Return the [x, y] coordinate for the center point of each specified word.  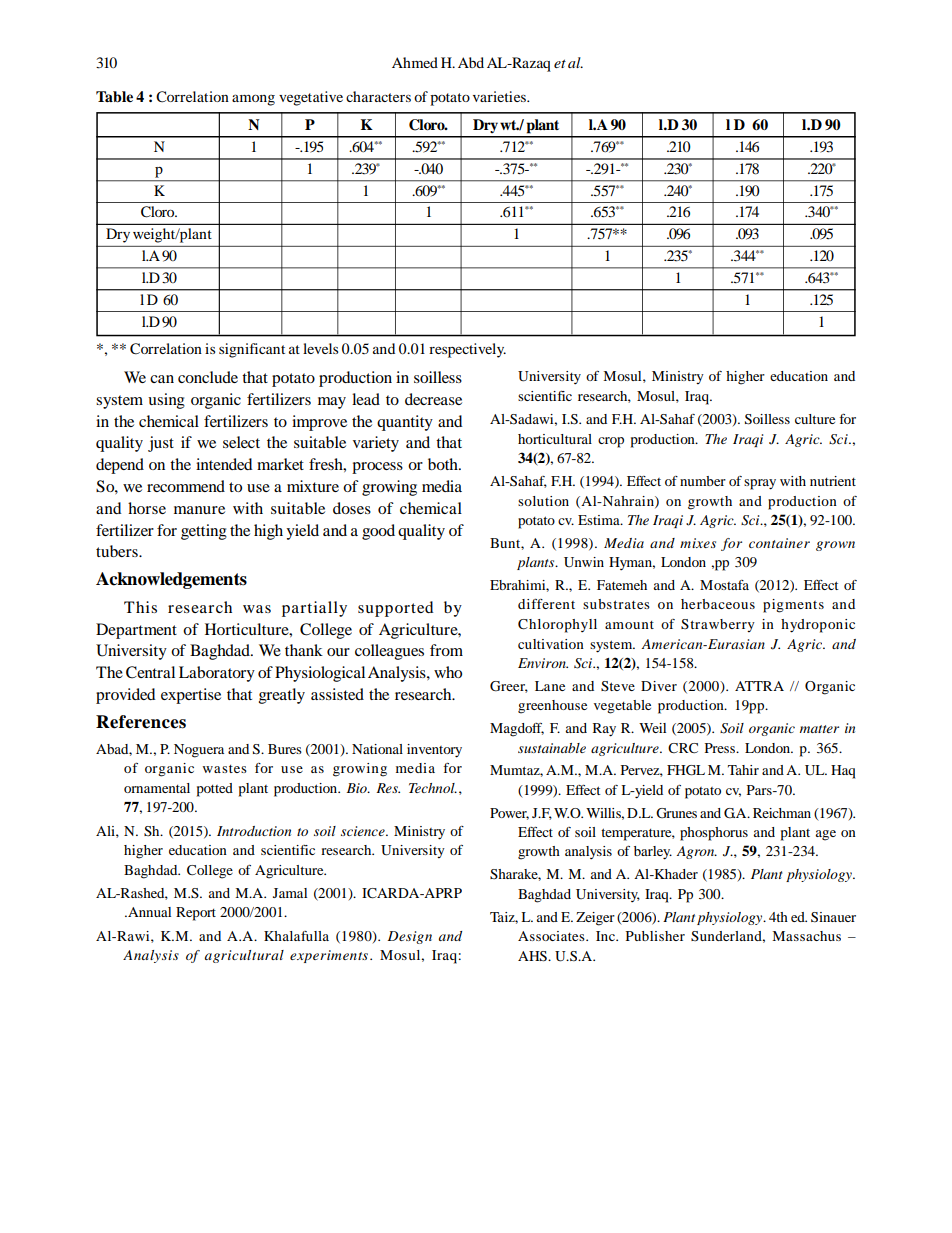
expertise [191, 696]
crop [611, 442]
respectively [467, 350]
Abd [471, 62]
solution [543, 501]
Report [196, 914]
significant [252, 350]
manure [199, 510]
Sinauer [833, 917]
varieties [500, 96]
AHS [533, 956]
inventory [434, 751]
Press [721, 748]
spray [760, 484]
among [253, 100]
